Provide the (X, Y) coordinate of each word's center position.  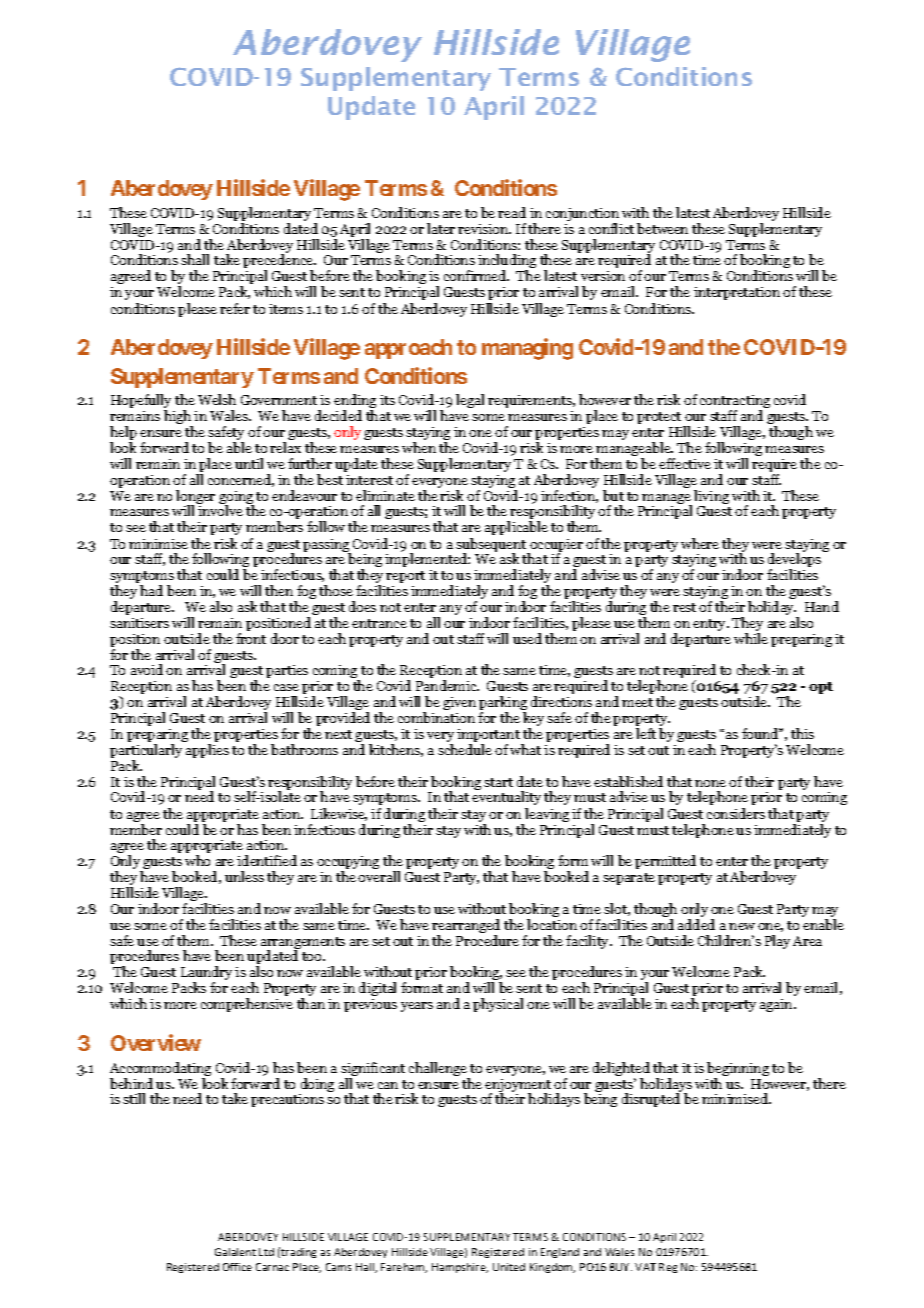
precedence (279, 262)
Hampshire (460, 1268)
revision (484, 229)
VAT (645, 1267)
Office (237, 1267)
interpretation (737, 293)
